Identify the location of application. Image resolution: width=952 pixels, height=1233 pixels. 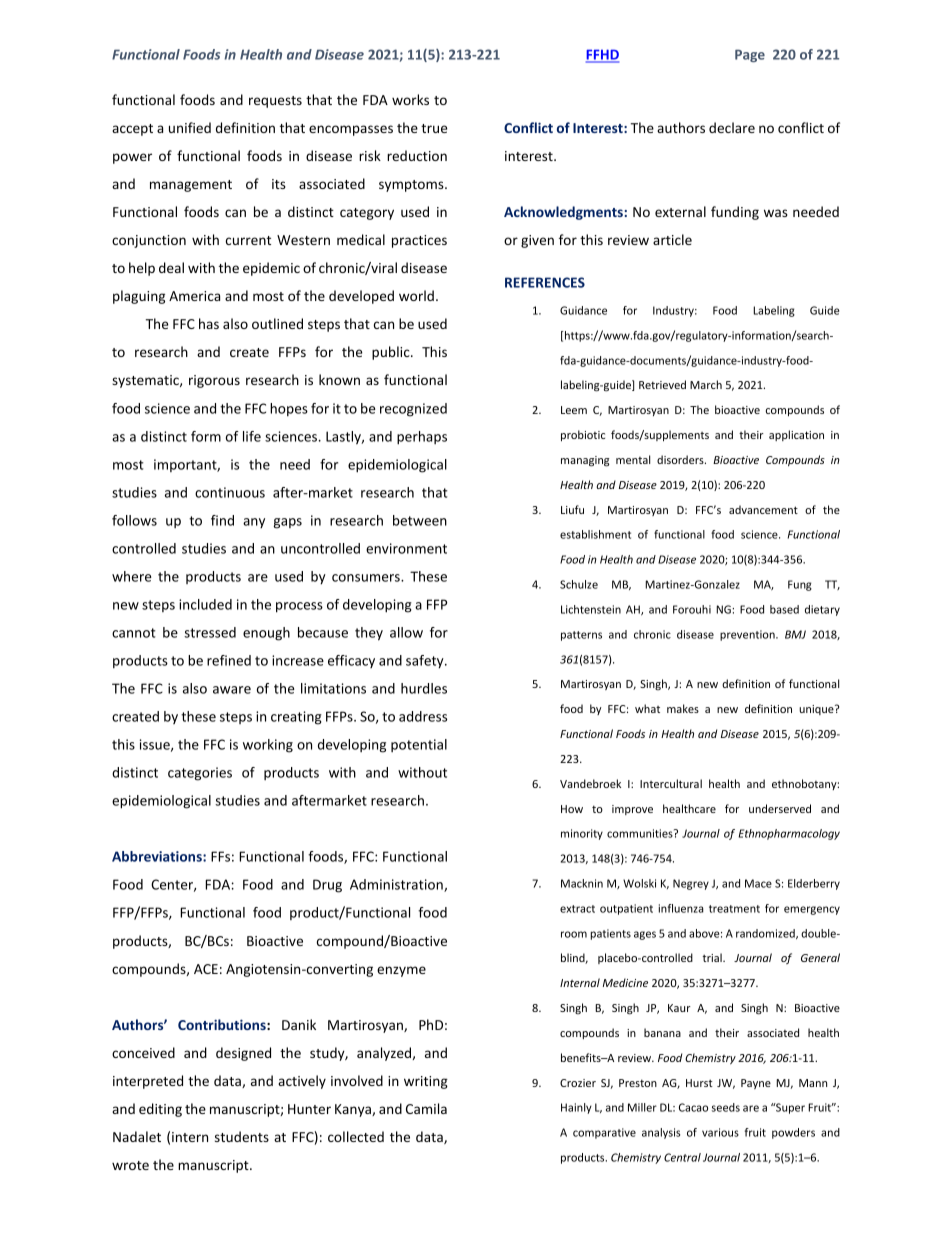
(796, 435).
